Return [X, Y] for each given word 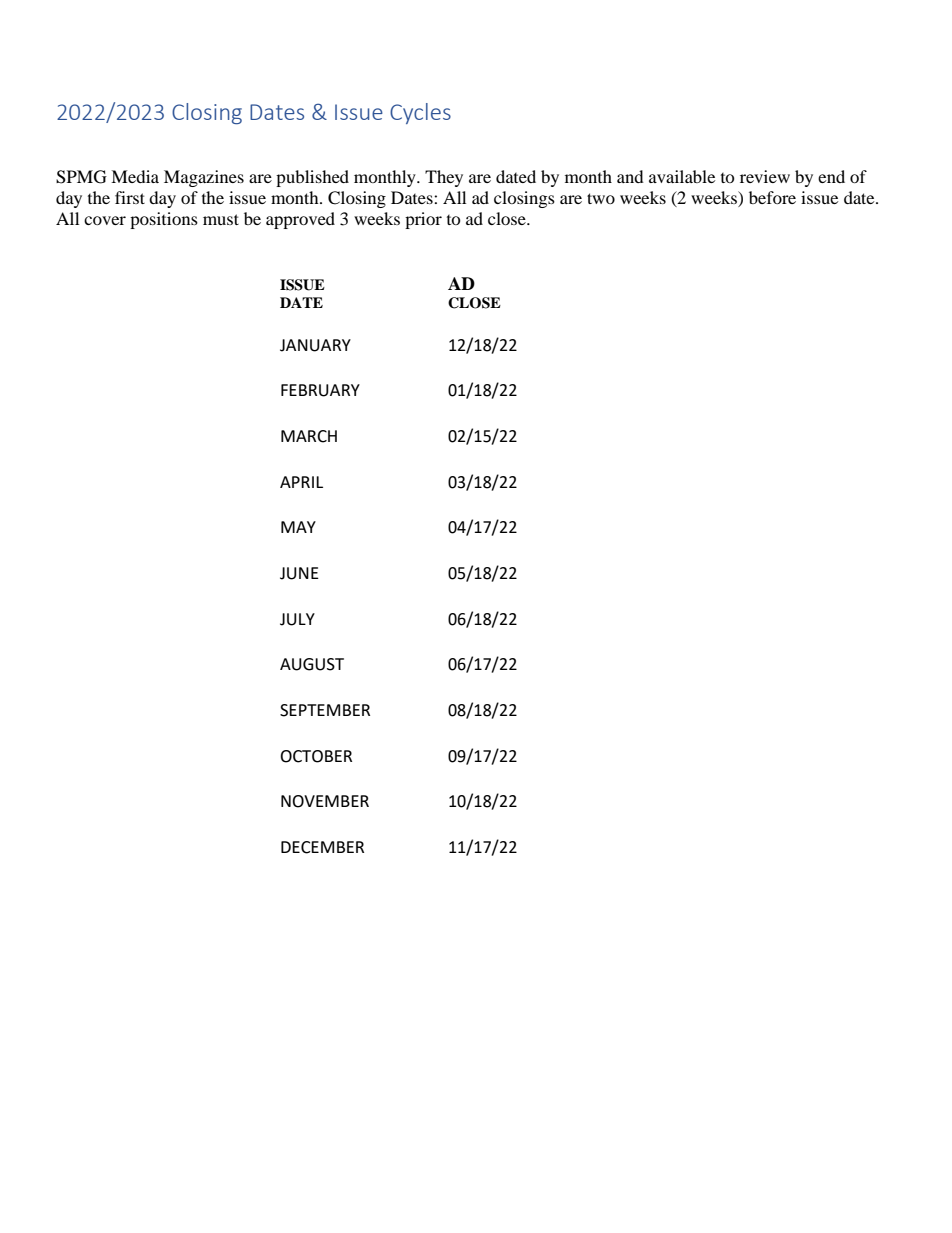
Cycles [420, 113]
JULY [297, 619]
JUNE [299, 573]
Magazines [204, 178]
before [772, 197]
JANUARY [315, 345]
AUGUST [312, 664]
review [765, 176]
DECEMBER [322, 847]
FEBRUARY [320, 390]
